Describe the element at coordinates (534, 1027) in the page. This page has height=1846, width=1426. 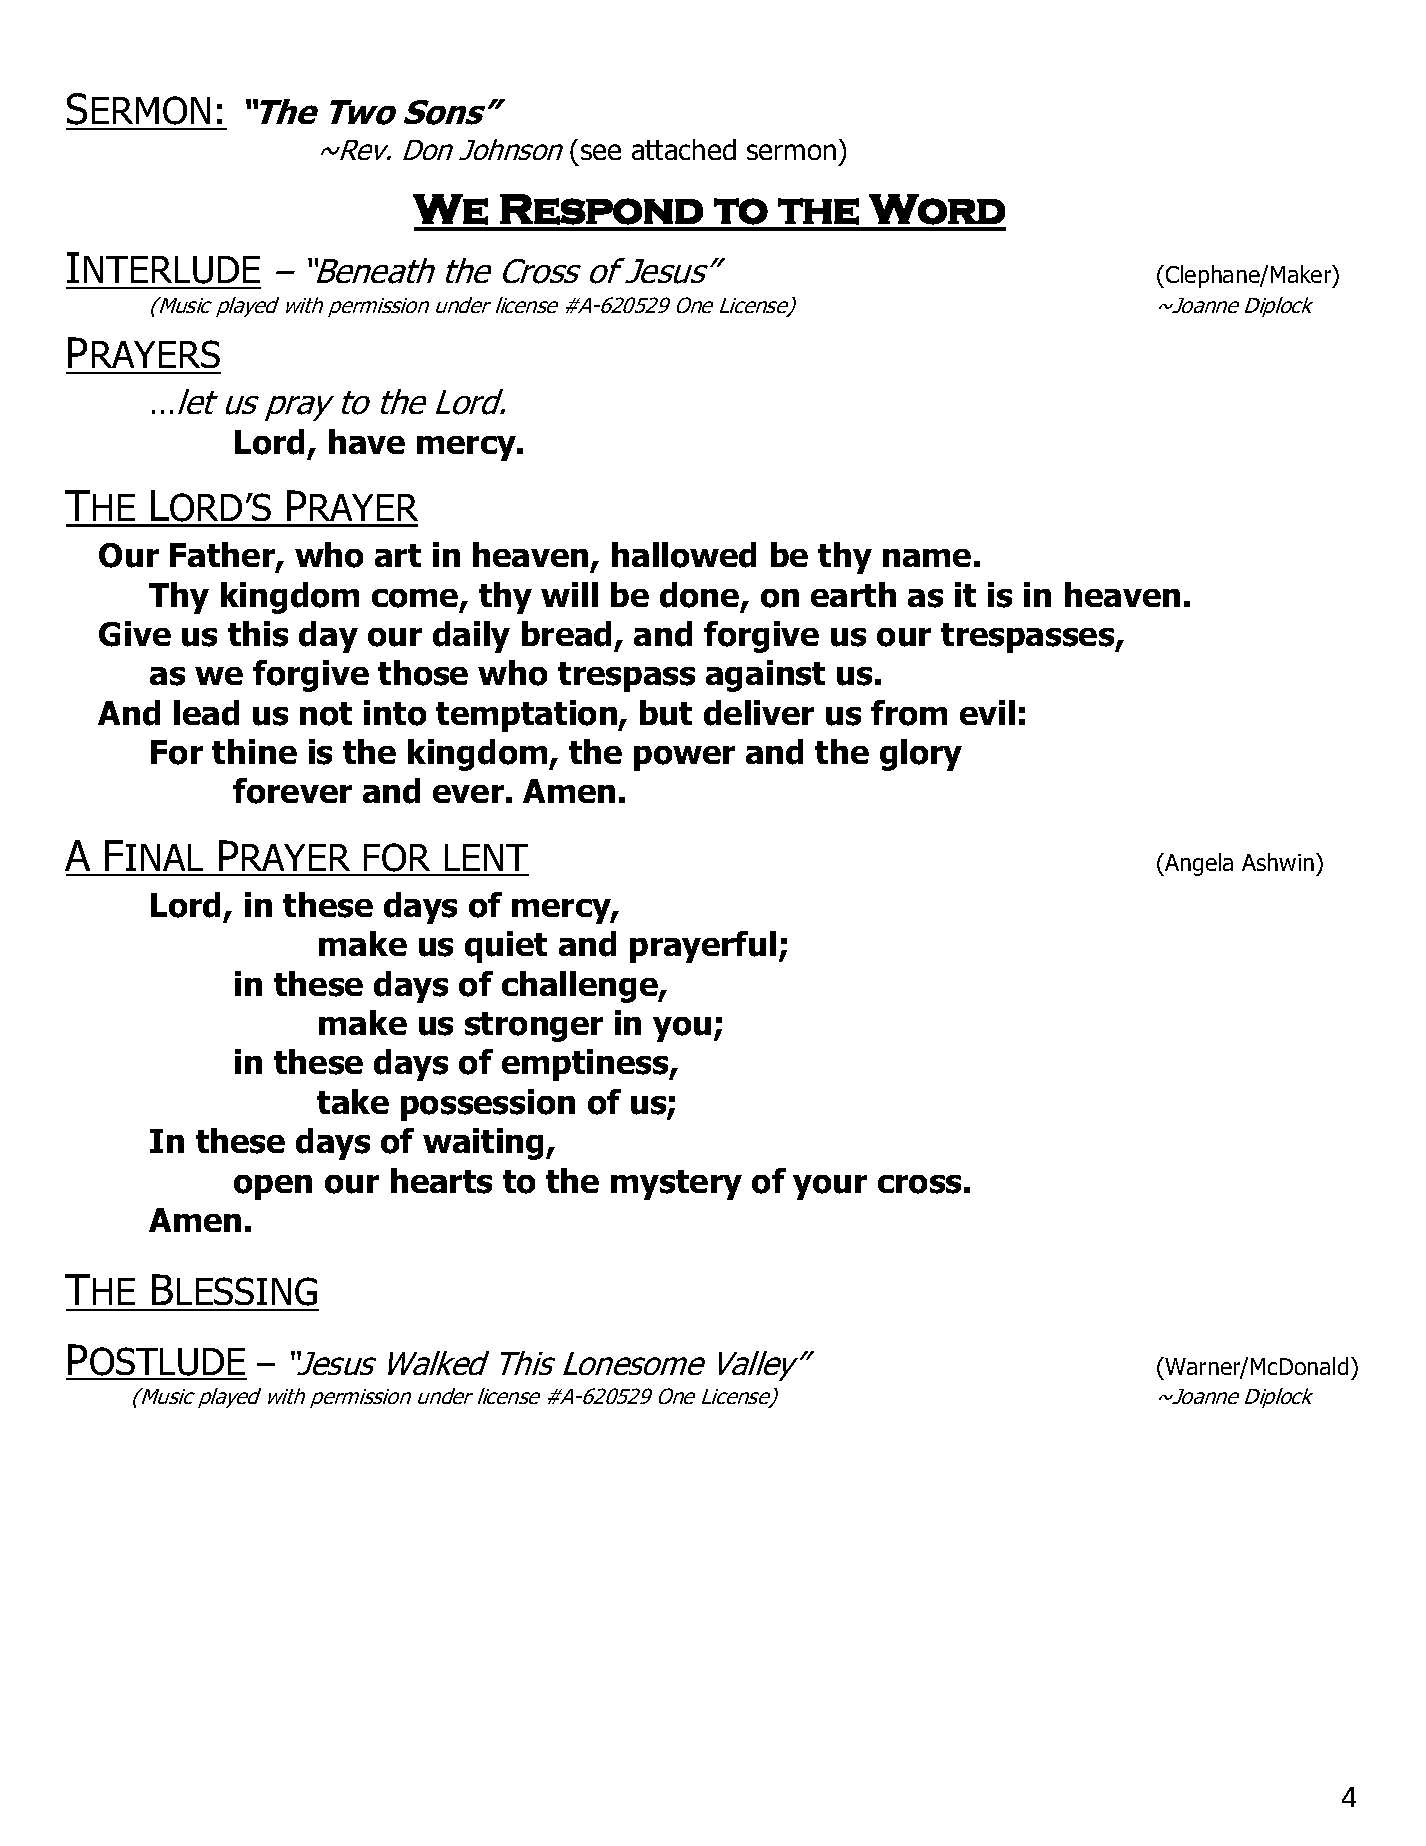
I see `stronger` at that location.
